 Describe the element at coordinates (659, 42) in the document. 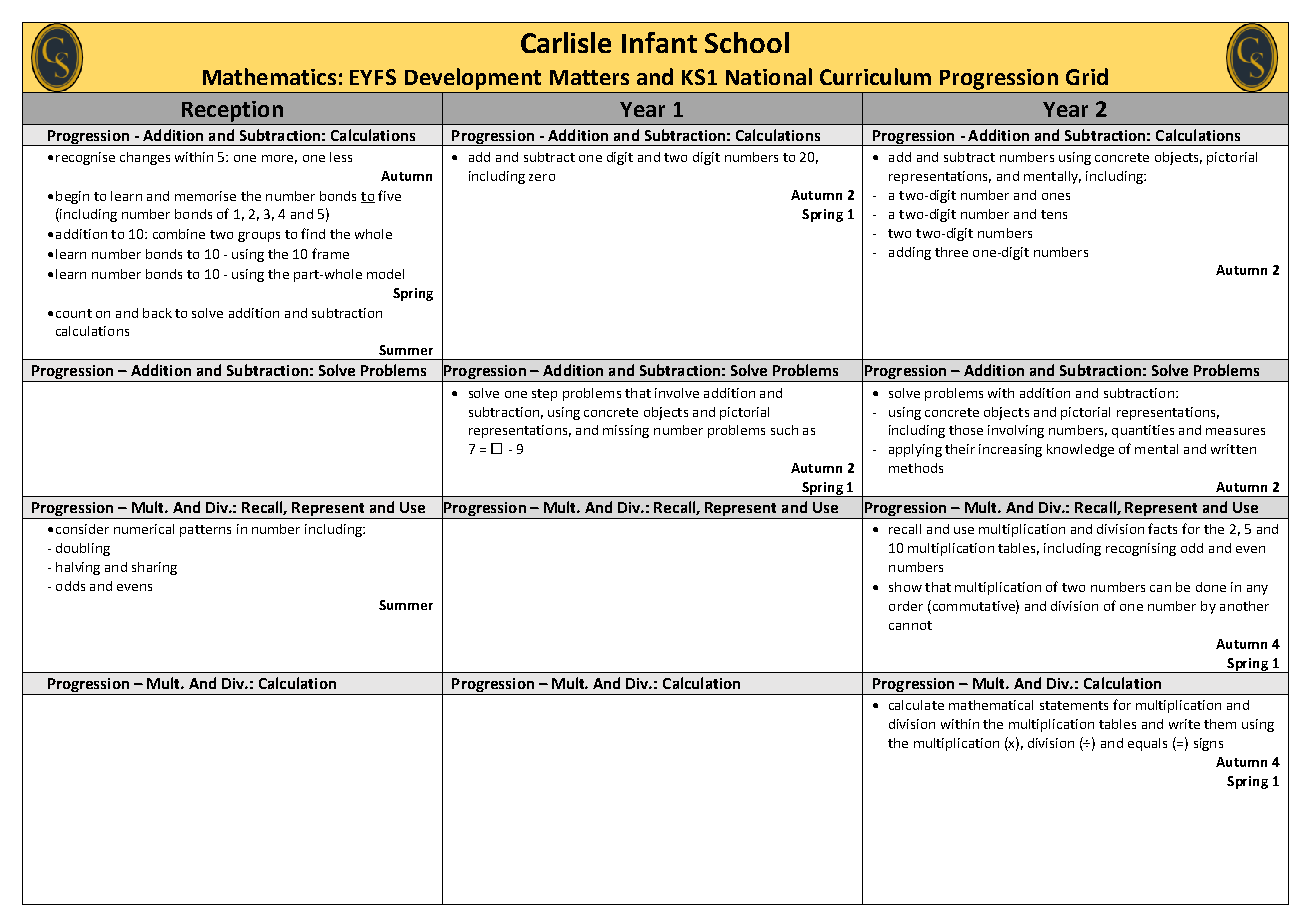

I see `Infant` at that location.
